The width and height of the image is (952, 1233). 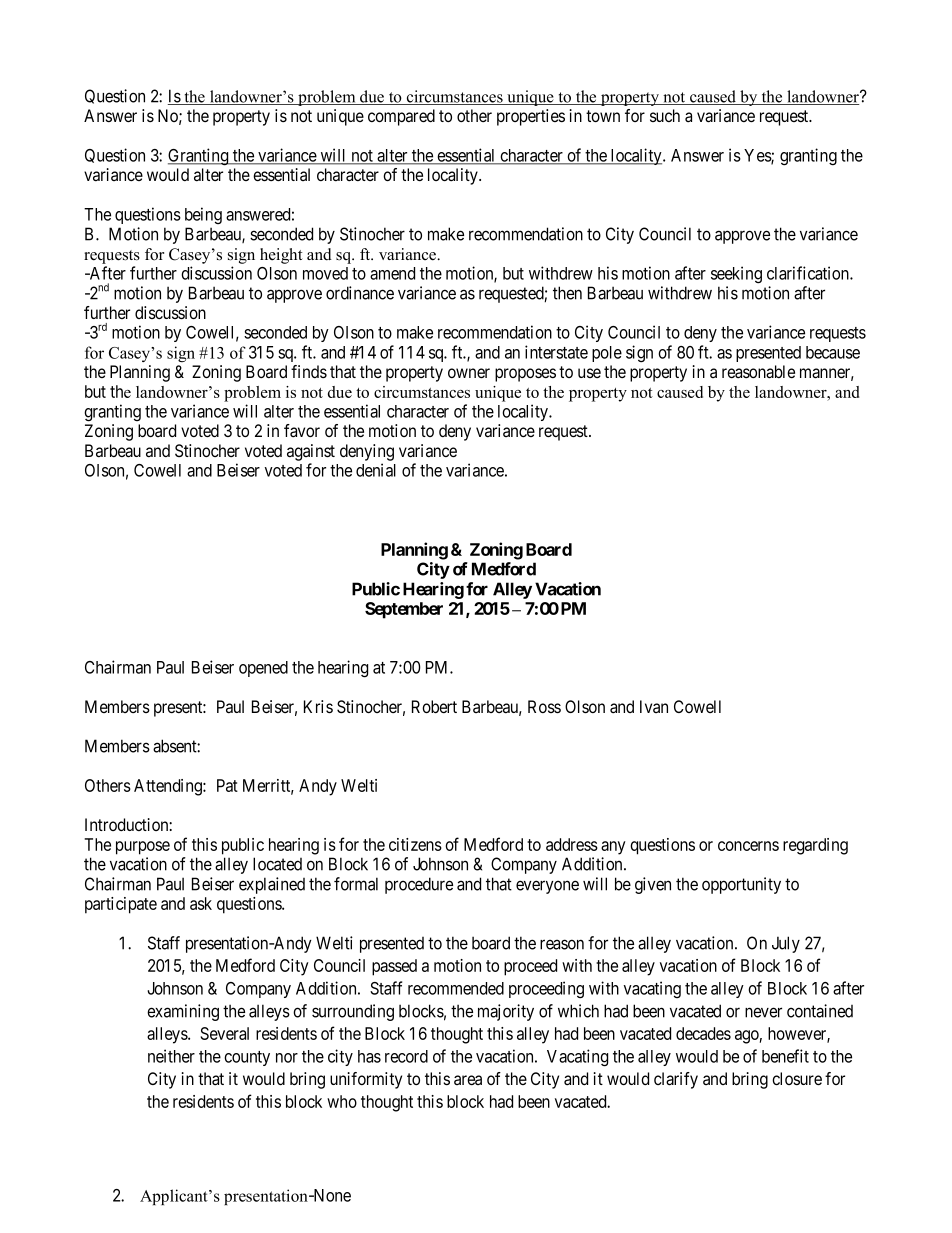 What do you see at coordinates (665, 115) in the image?
I see `such` at bounding box center [665, 115].
